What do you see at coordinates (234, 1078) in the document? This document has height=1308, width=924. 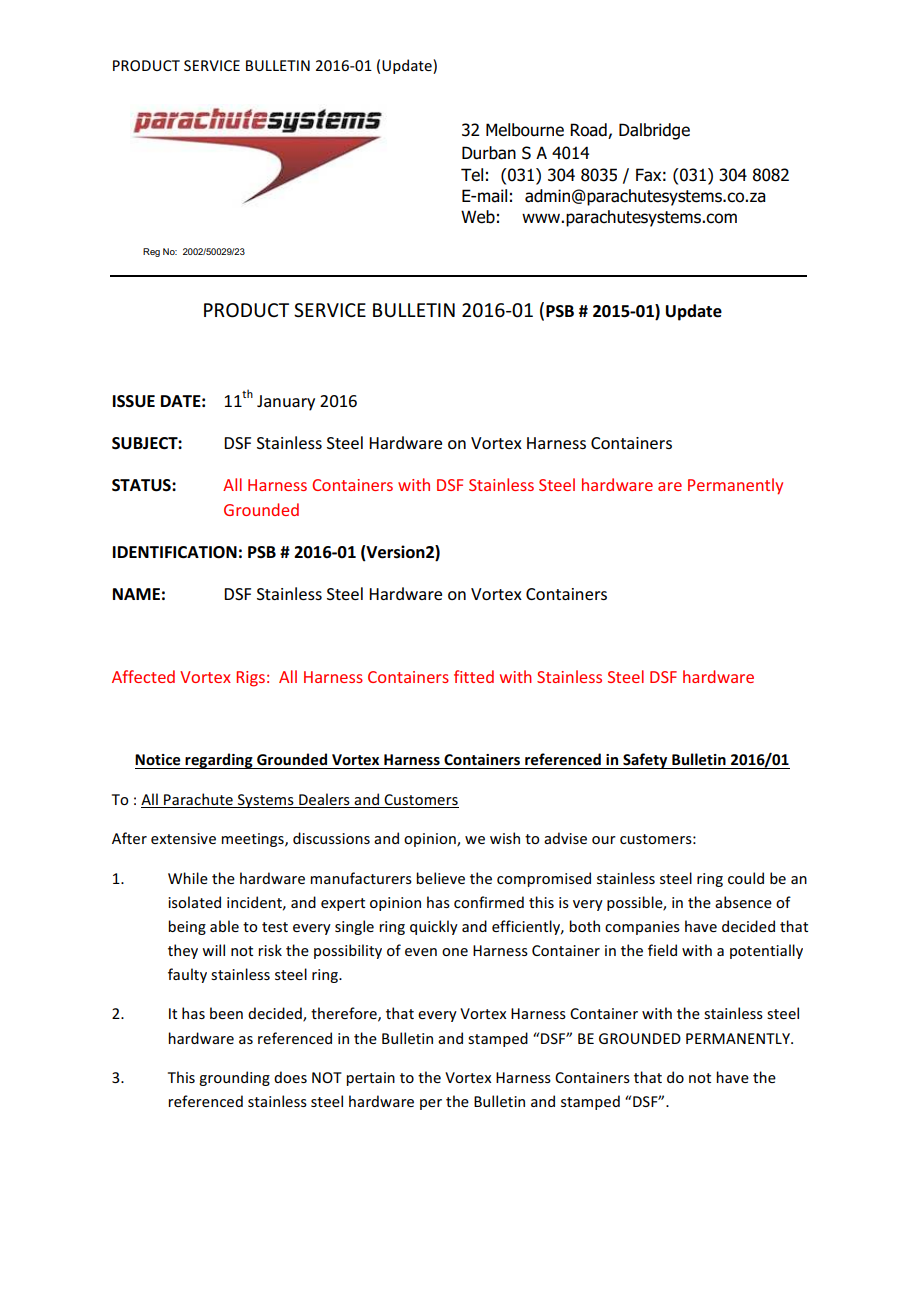 I see `grounding` at bounding box center [234, 1078].
